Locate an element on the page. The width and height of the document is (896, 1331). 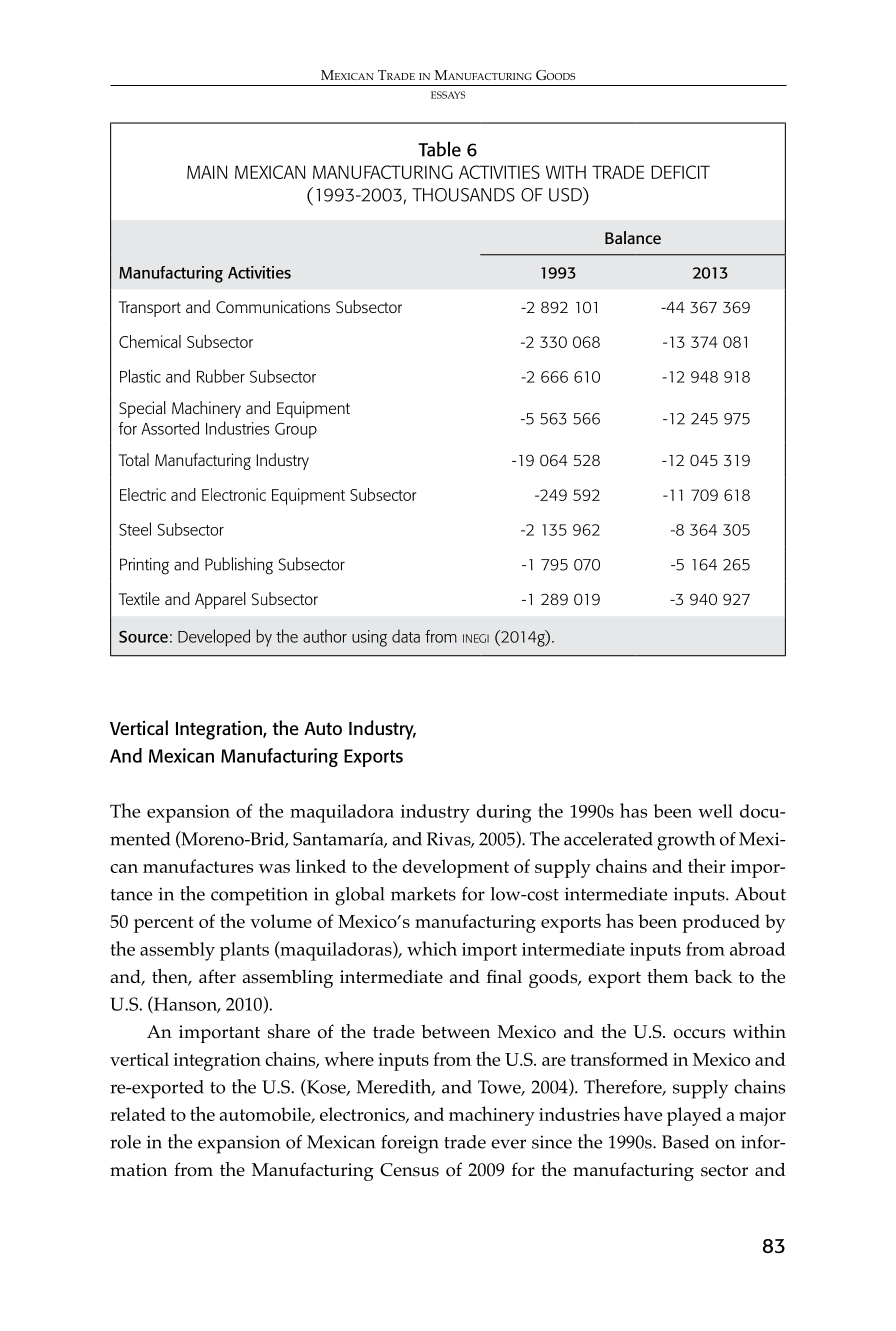
related is located at coordinates (138, 1114).
